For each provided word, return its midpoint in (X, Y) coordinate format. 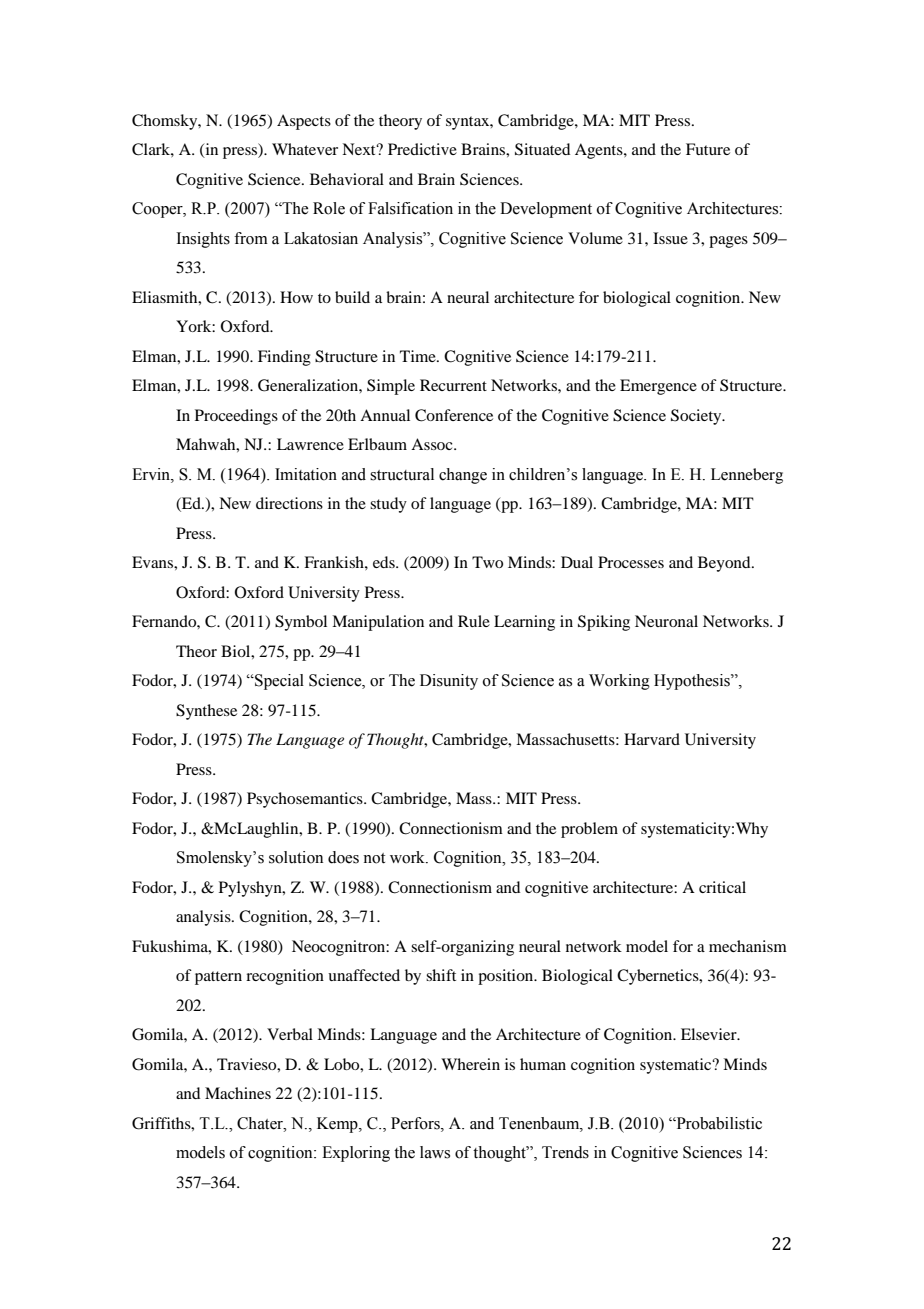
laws (435, 1152)
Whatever (305, 149)
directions (289, 503)
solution (296, 857)
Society (697, 417)
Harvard (652, 739)
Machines (238, 1093)
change (463, 476)
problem (589, 830)
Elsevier (710, 1034)
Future (708, 149)
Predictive (422, 149)
